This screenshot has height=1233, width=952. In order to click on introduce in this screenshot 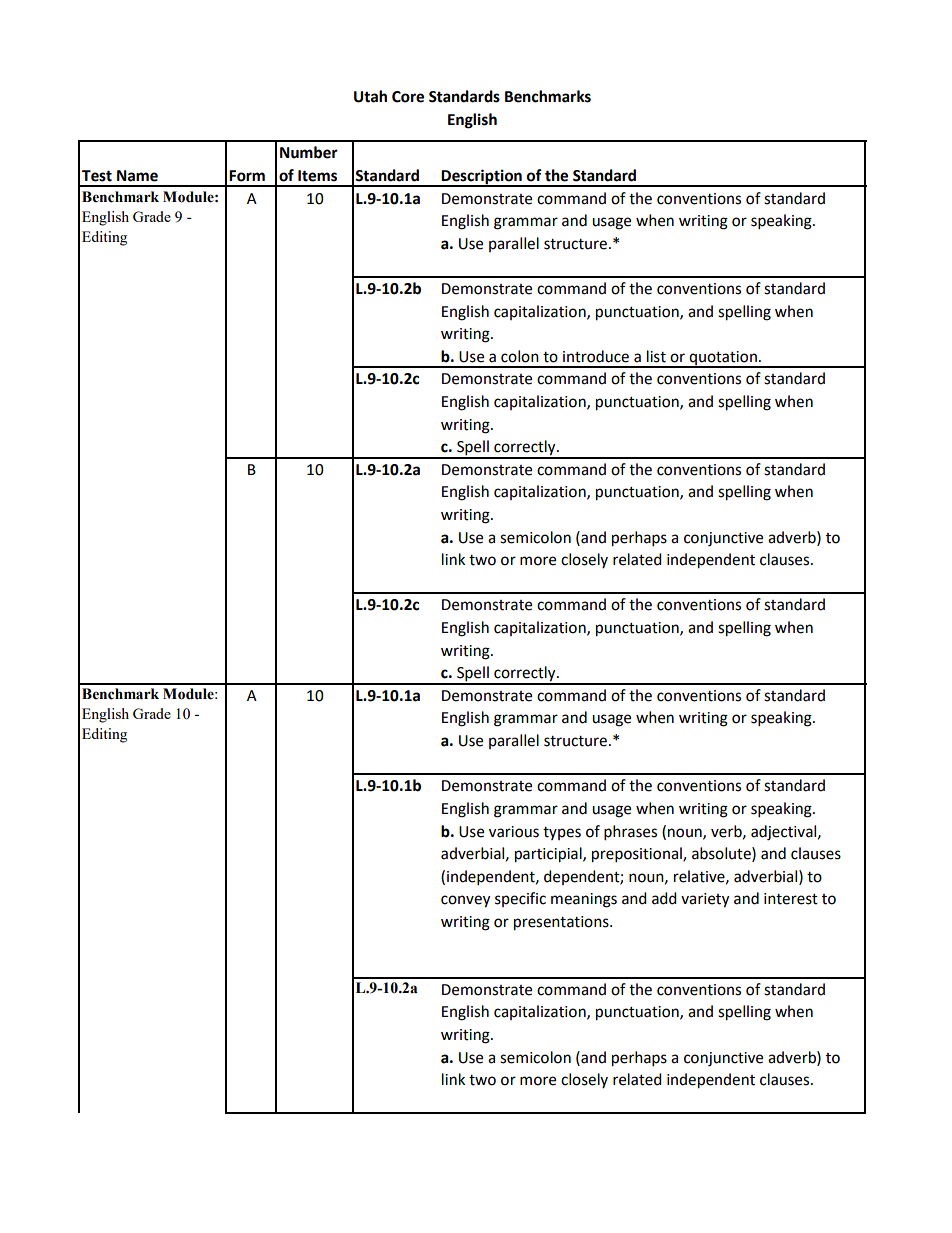, I will do `click(596, 356)`.
